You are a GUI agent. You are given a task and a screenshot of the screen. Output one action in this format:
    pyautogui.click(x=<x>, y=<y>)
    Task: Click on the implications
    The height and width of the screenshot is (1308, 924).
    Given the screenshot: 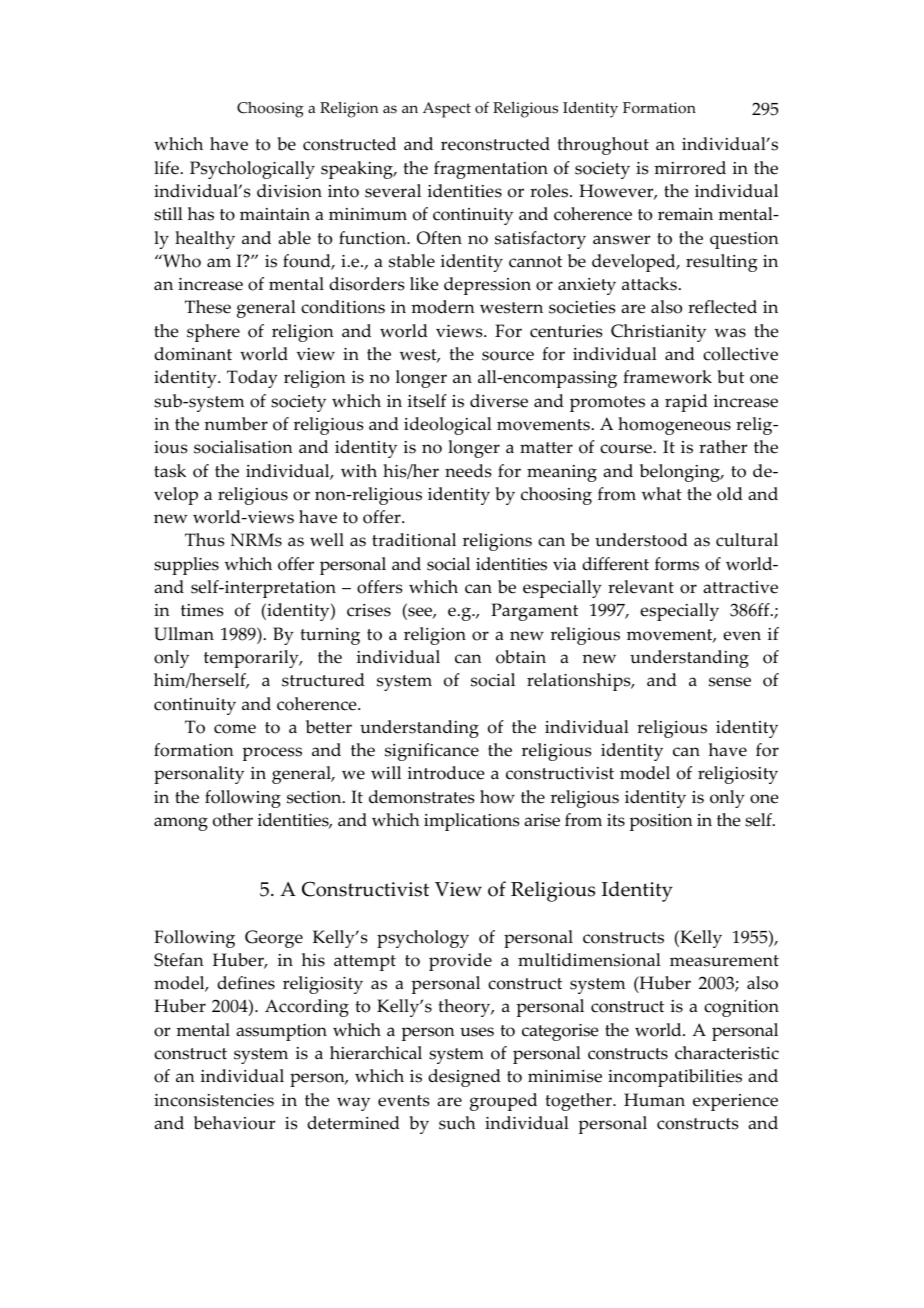 What is the action you would take?
    pyautogui.click(x=472, y=822)
